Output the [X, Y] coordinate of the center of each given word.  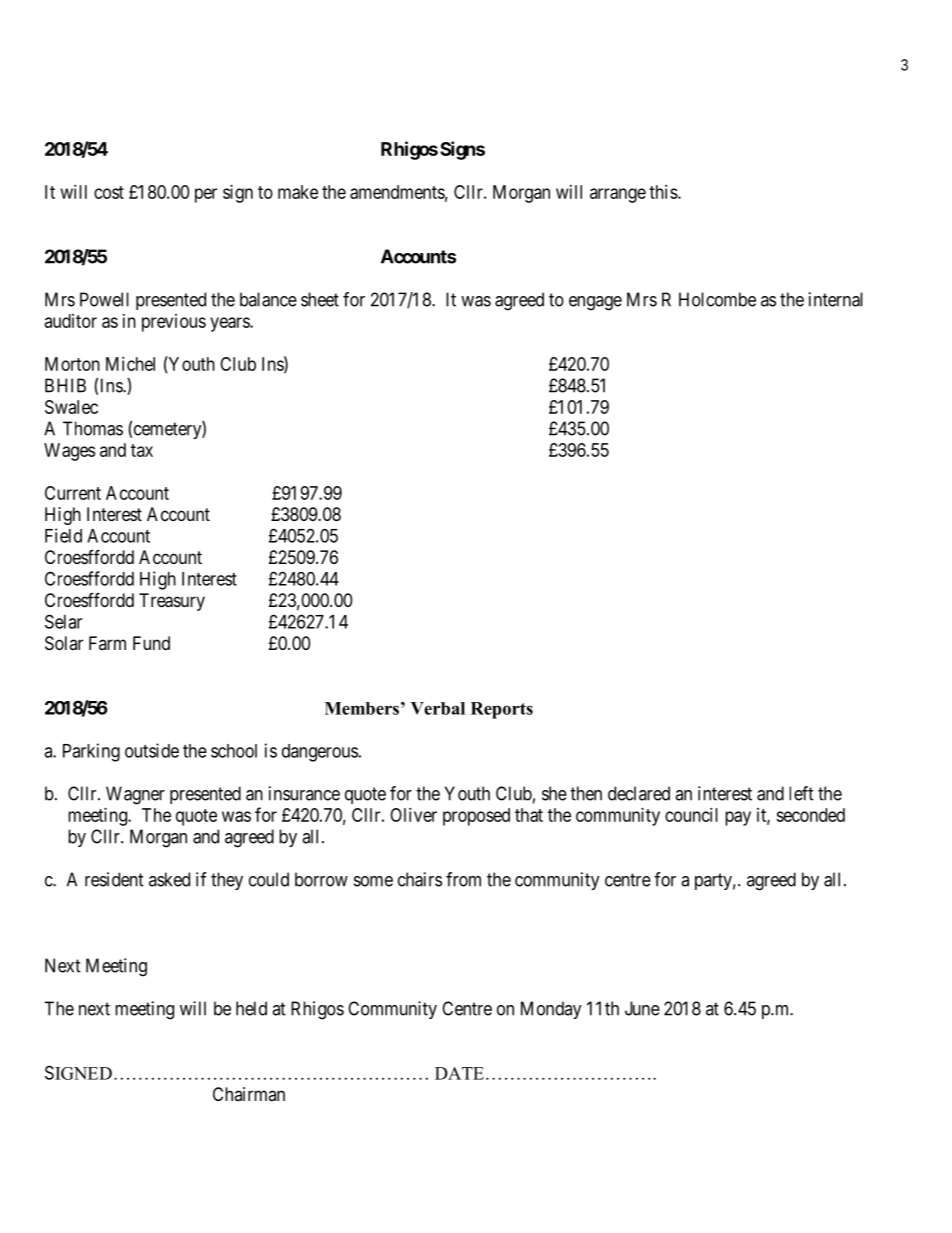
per [206, 195]
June [642, 1008]
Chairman [249, 1094]
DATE [459, 1073]
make [298, 192]
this [663, 192]
